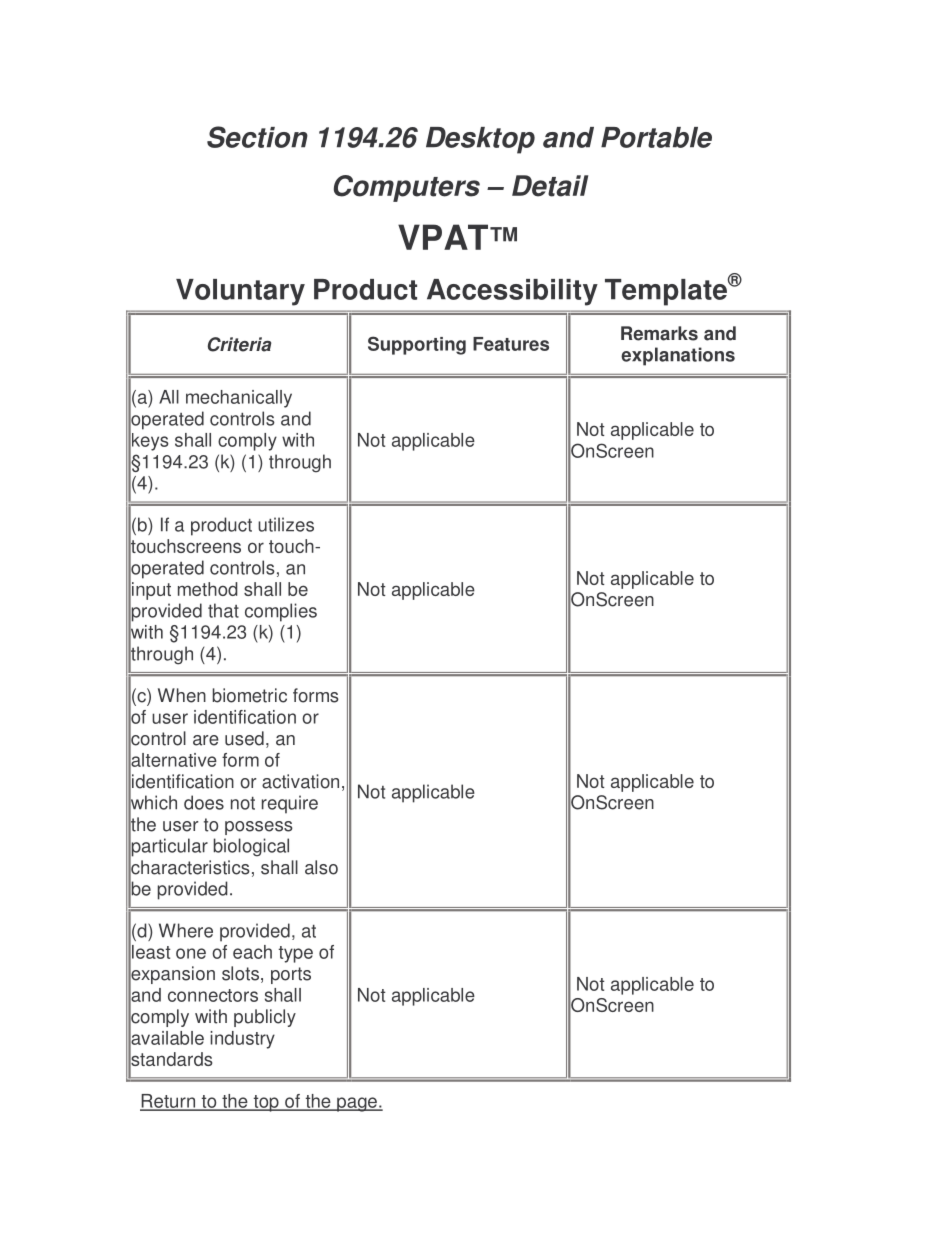  I want to click on complies, so click(281, 612).
